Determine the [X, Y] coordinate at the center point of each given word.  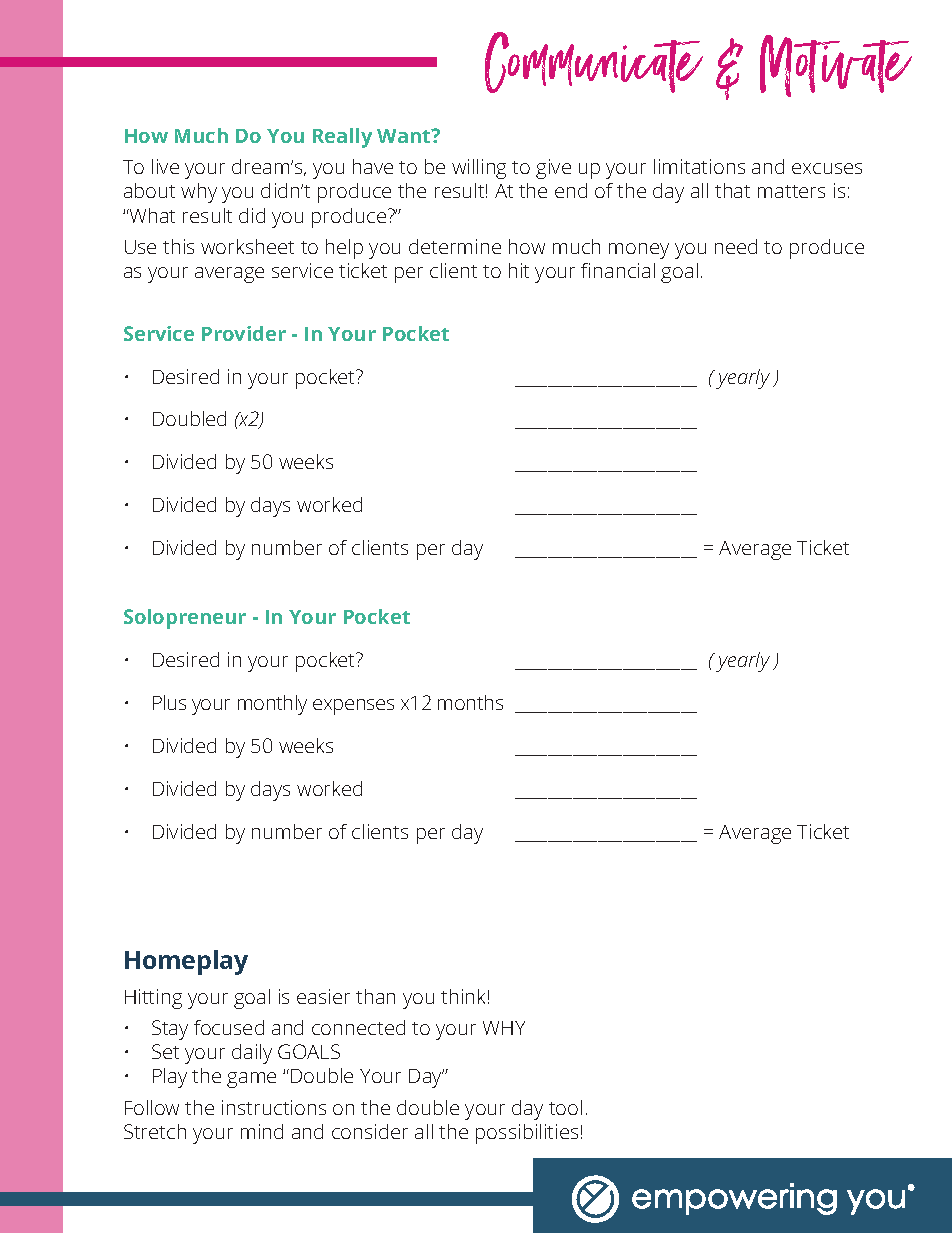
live [165, 166]
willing [479, 169]
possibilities [527, 1134]
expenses [353, 707]
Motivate [836, 66]
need [736, 246]
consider [370, 1131]
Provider [244, 333]
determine [455, 246]
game [251, 1080]
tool [565, 1107]
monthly [272, 705]
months [470, 702]
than [375, 996]
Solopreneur [185, 619]
